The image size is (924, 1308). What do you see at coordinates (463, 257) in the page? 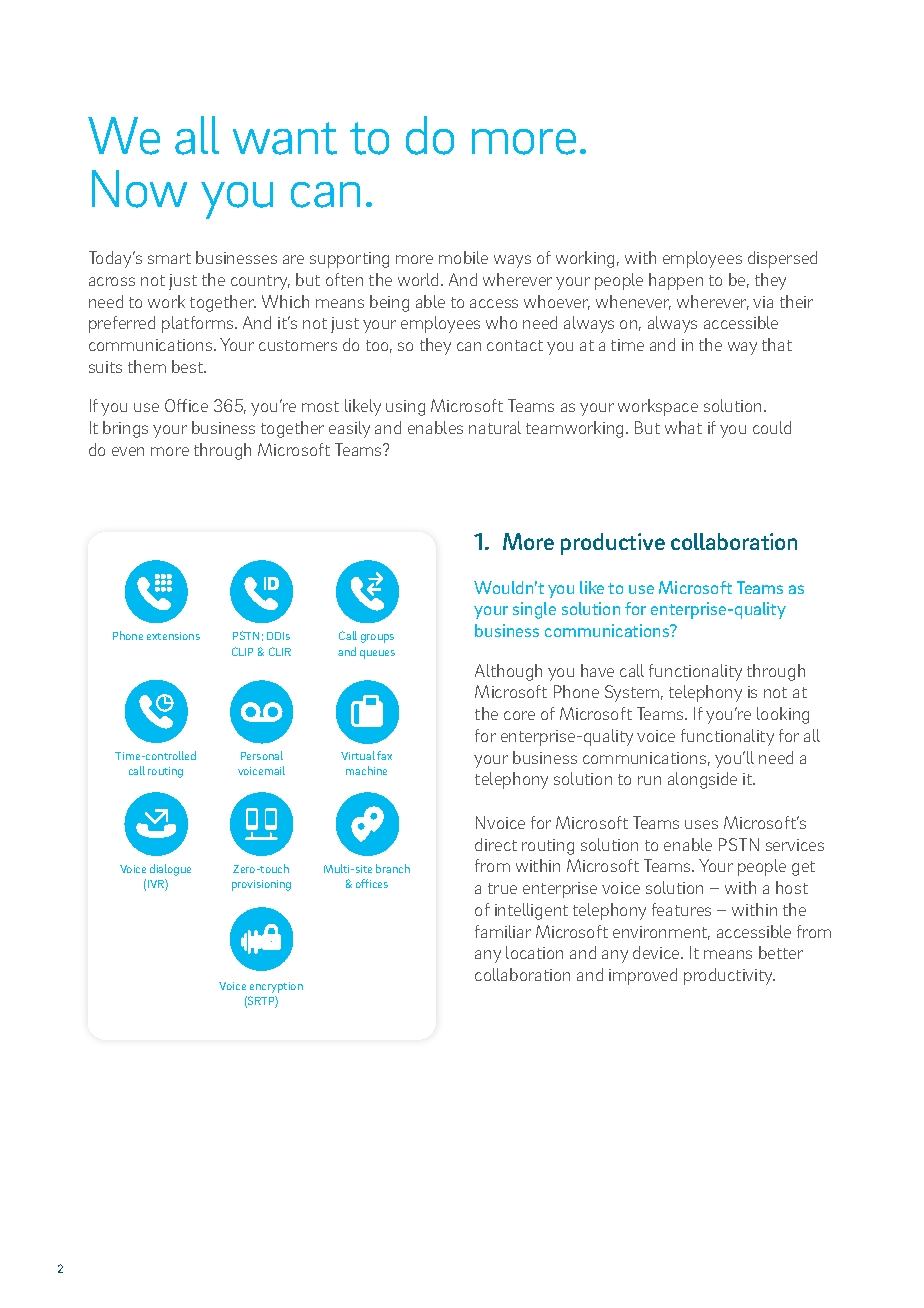
I see `mobile` at bounding box center [463, 257].
